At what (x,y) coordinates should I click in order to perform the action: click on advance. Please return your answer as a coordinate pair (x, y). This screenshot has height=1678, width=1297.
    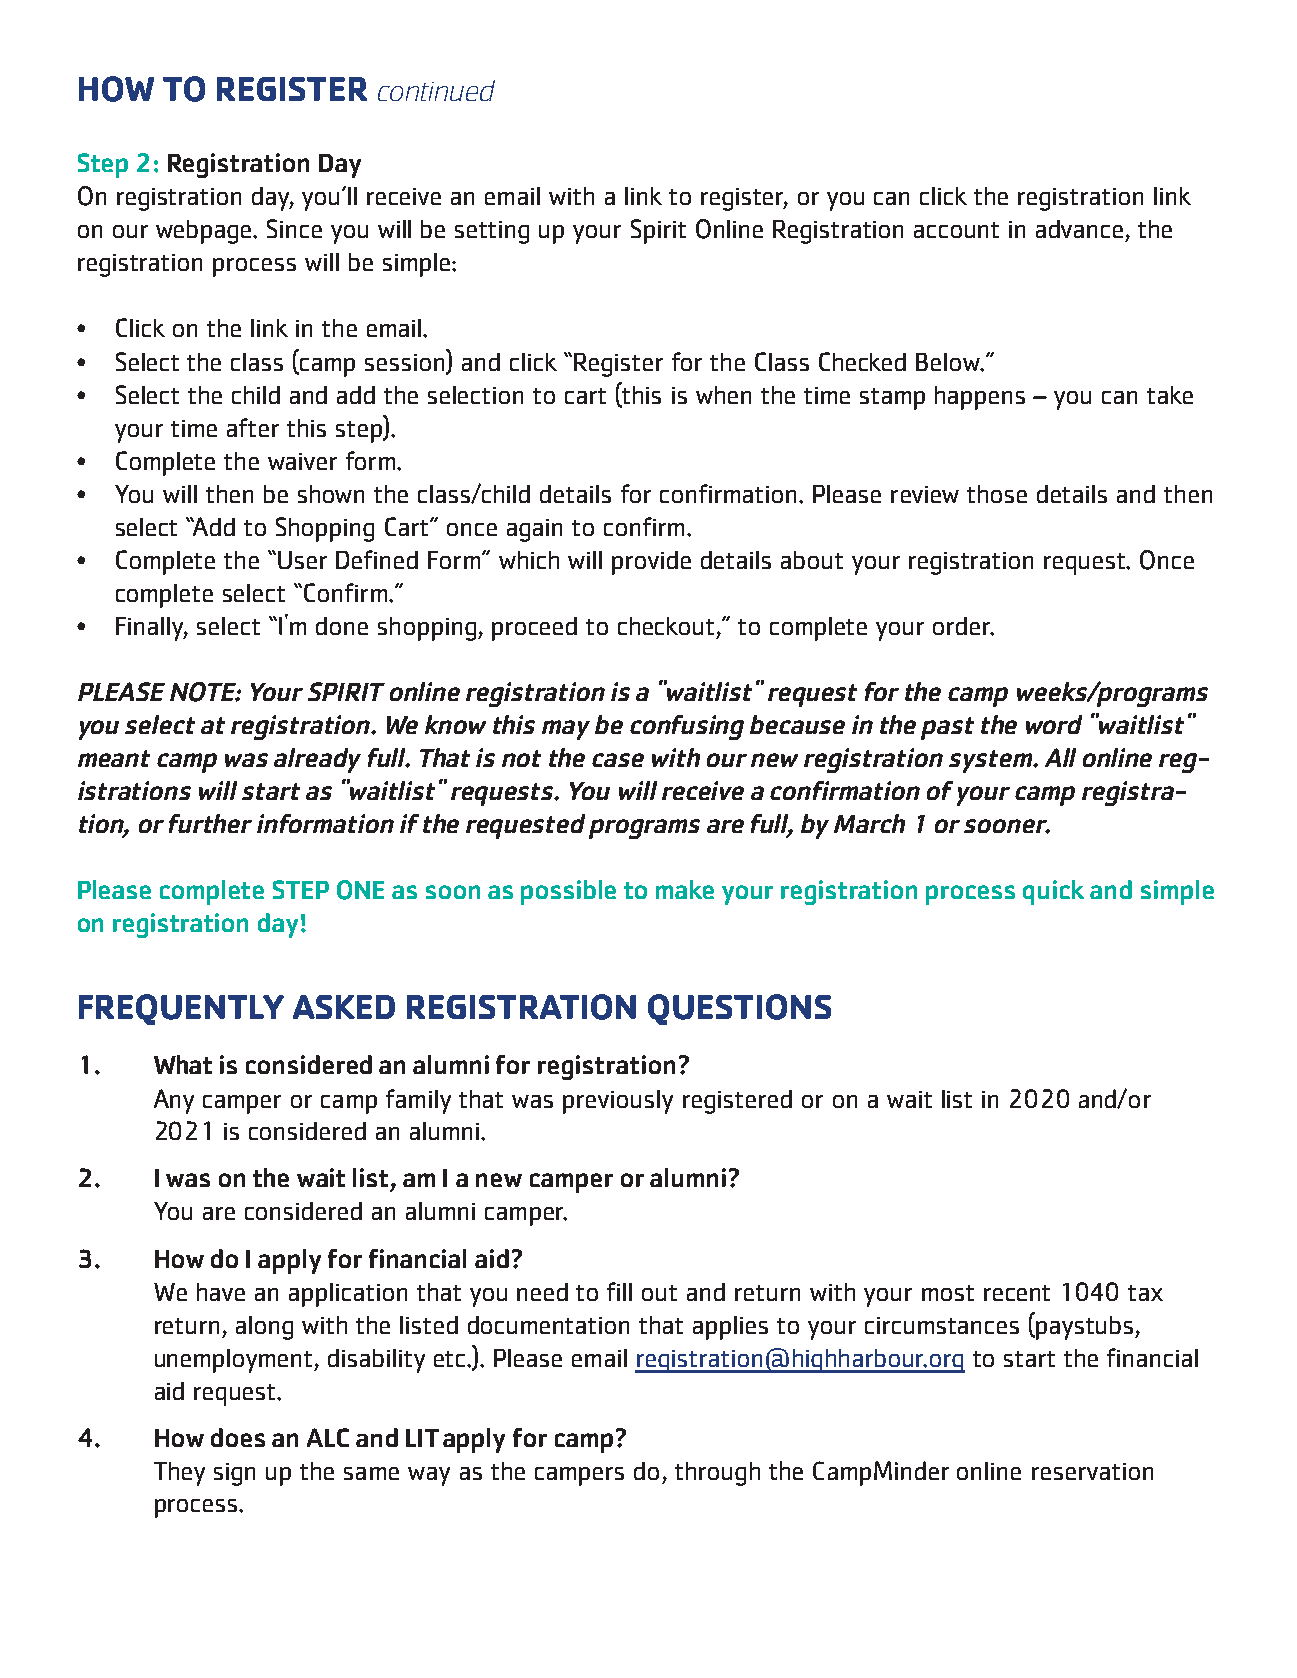
    Looking at the image, I should click on (1079, 229).
